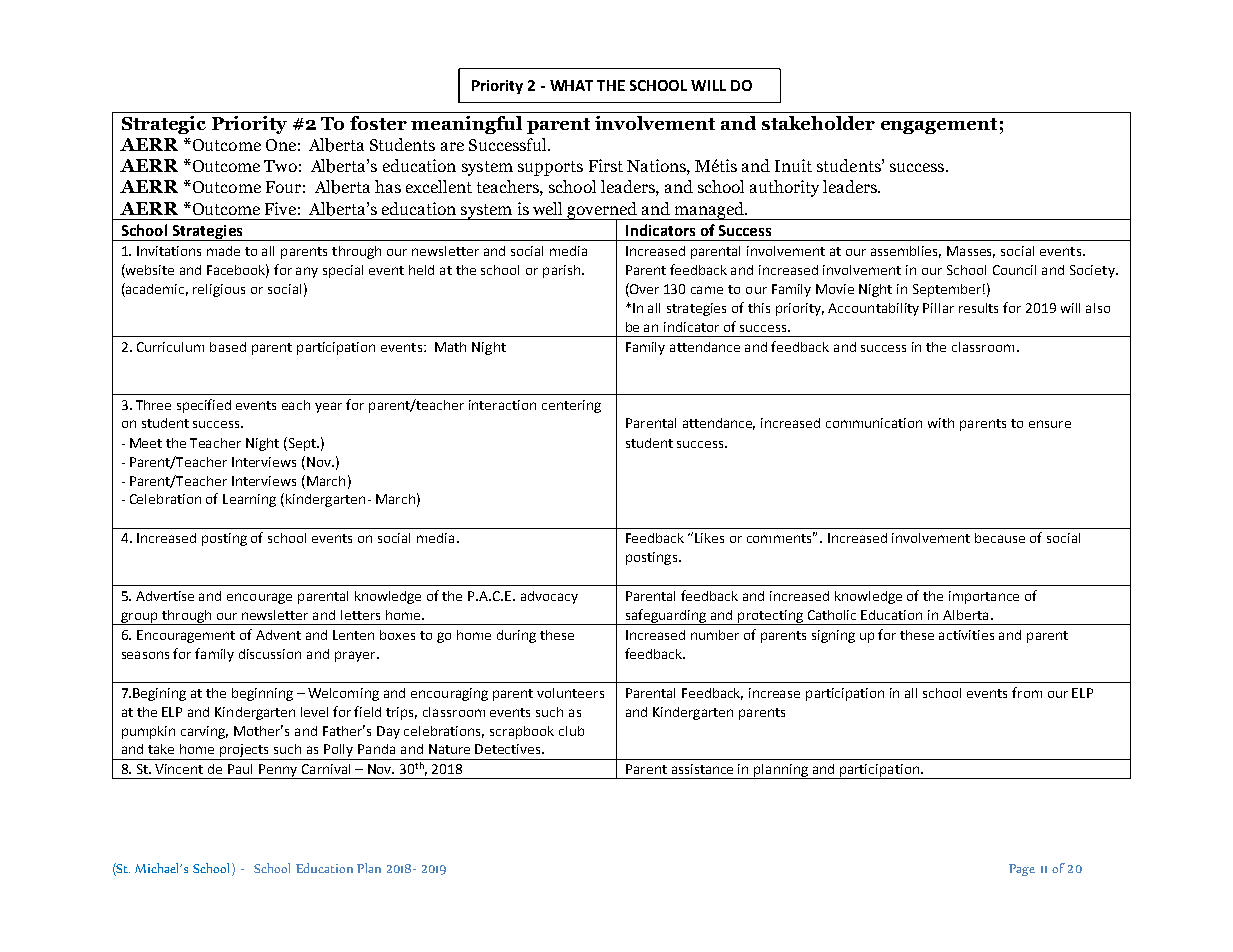  I want to click on beginning, so click(262, 694).
